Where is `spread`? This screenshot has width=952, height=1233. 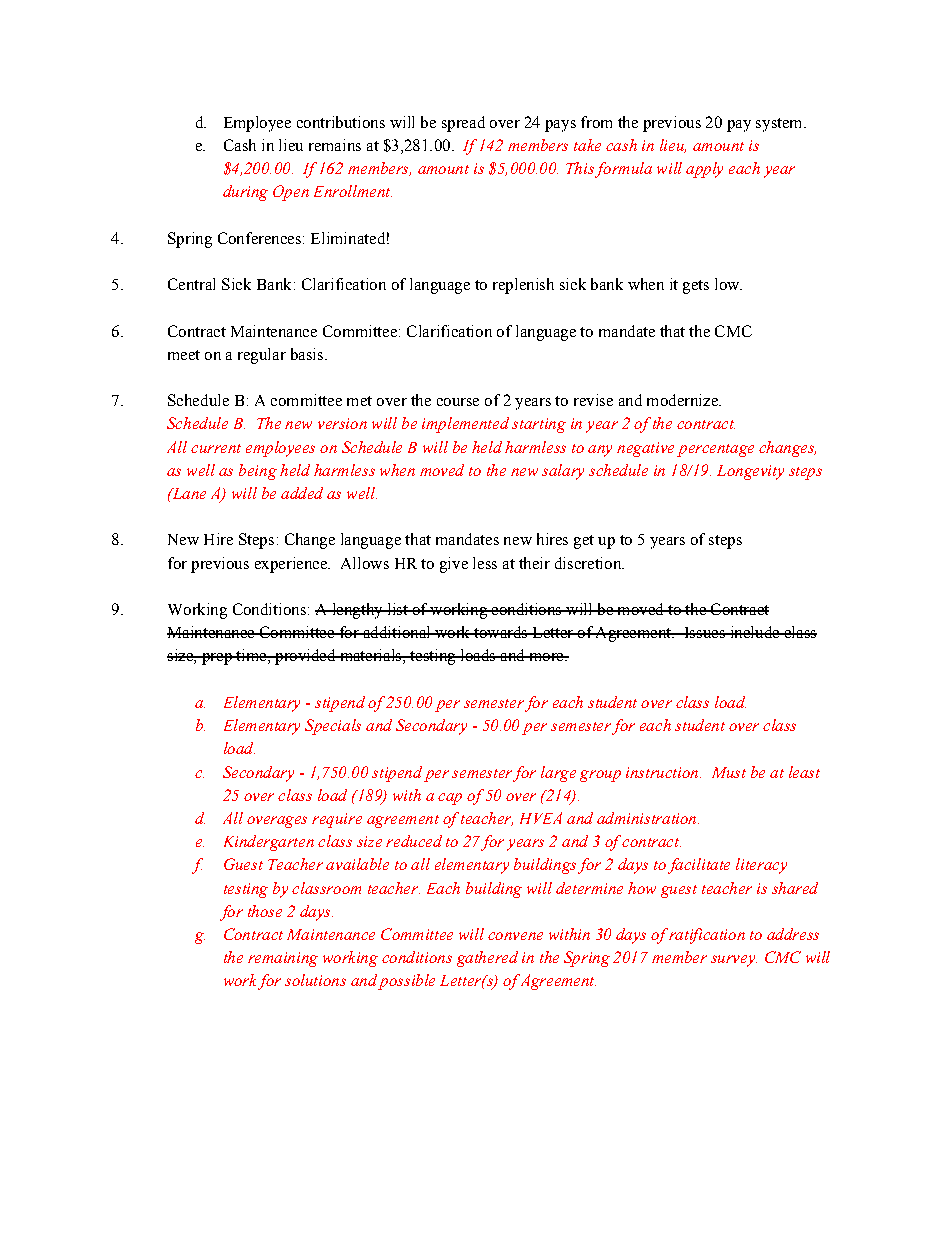 spread is located at coordinates (463, 124).
